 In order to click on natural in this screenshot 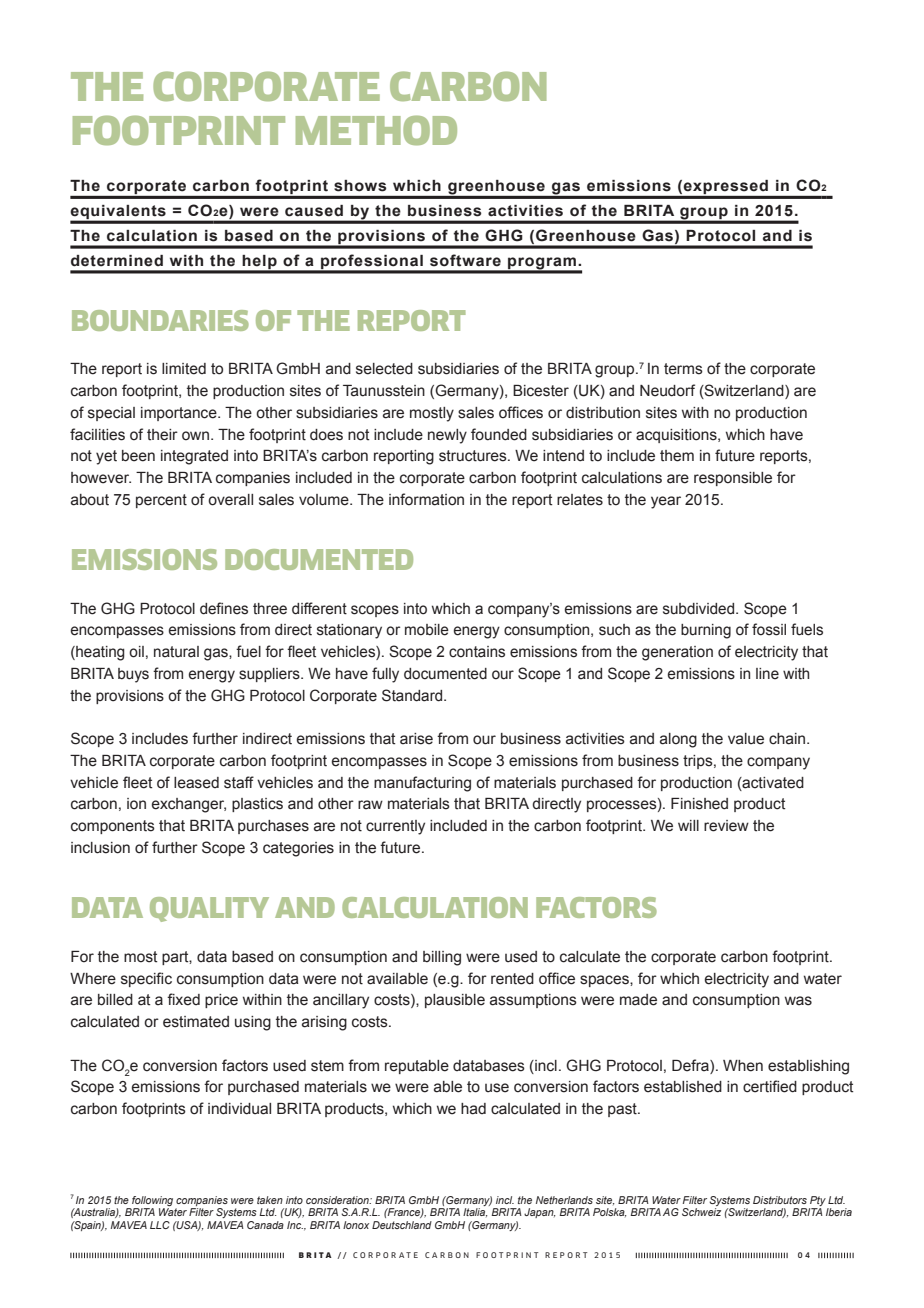, I will do `click(176, 652)`.
